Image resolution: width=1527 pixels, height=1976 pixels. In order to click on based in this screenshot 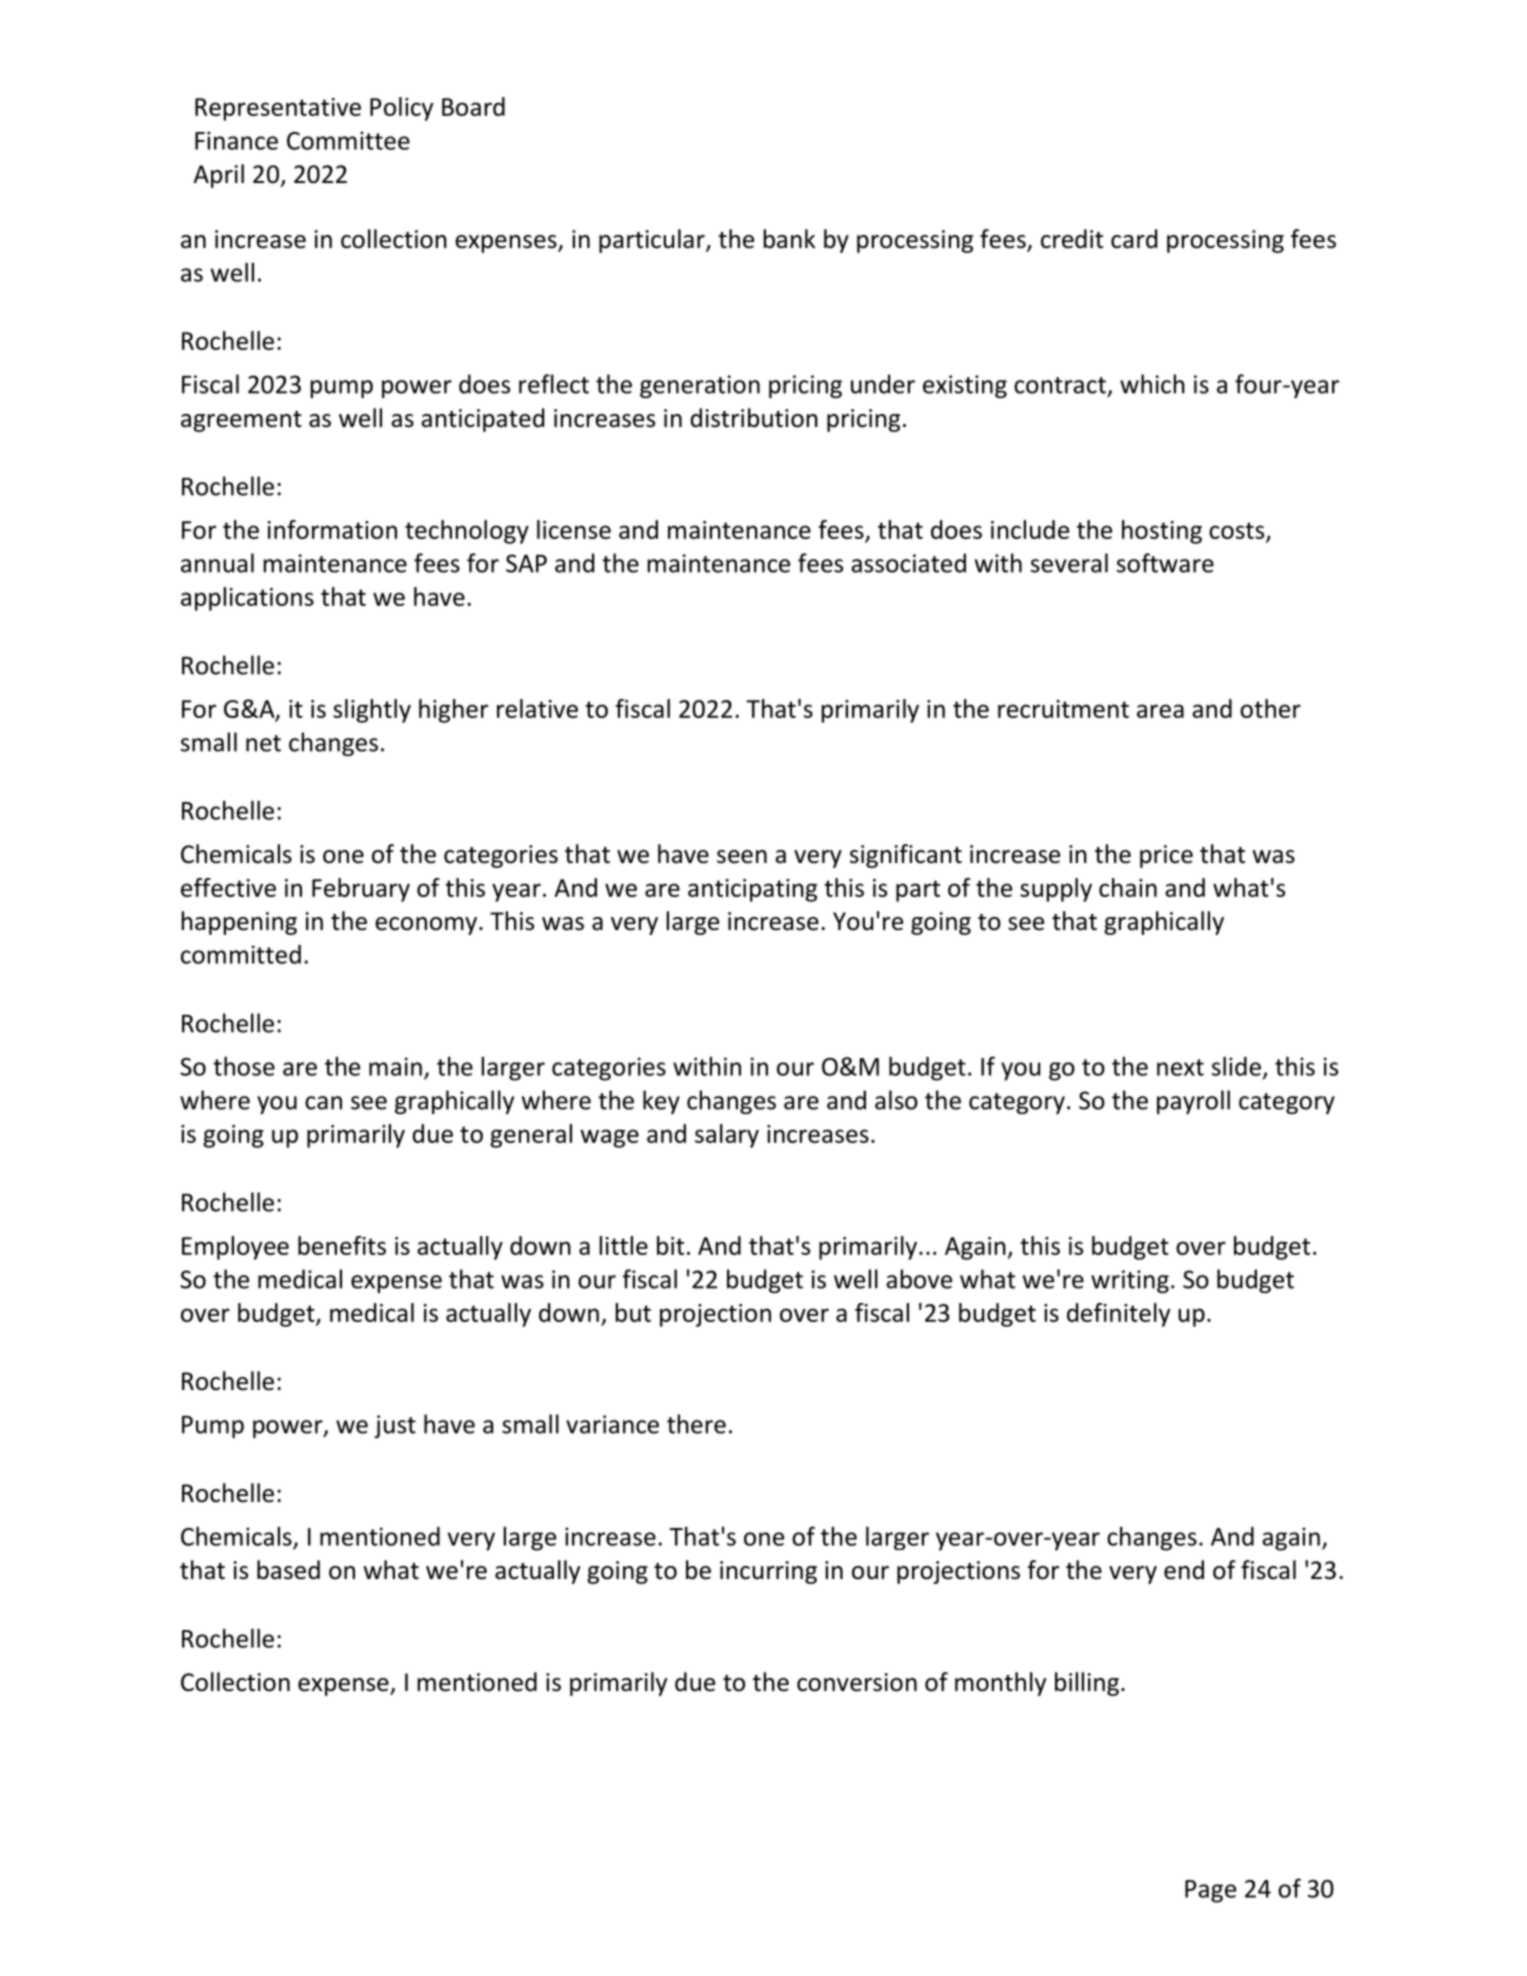, I will do `click(288, 1570)`.
